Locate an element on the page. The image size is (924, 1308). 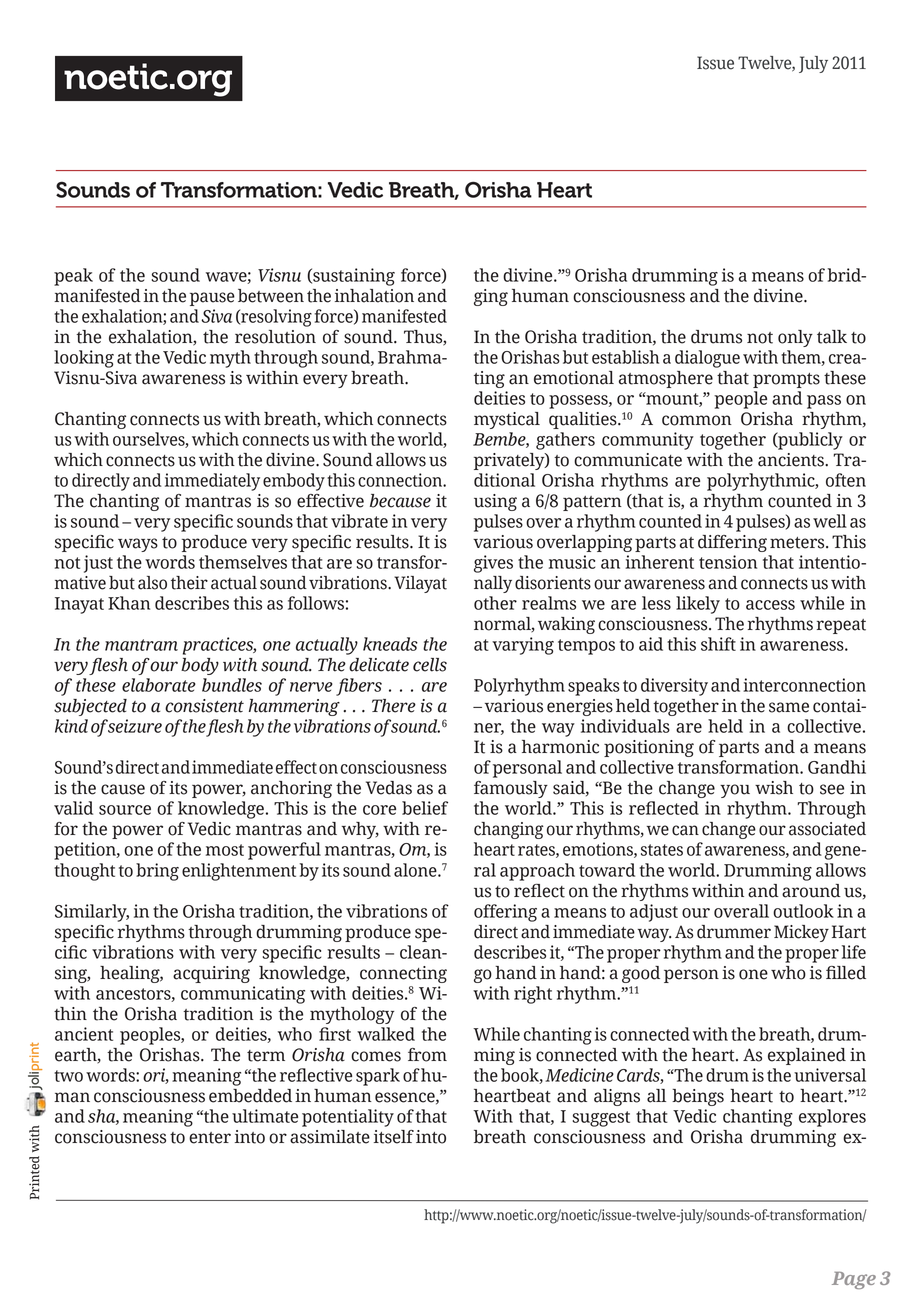
gives is located at coordinates (493, 564).
